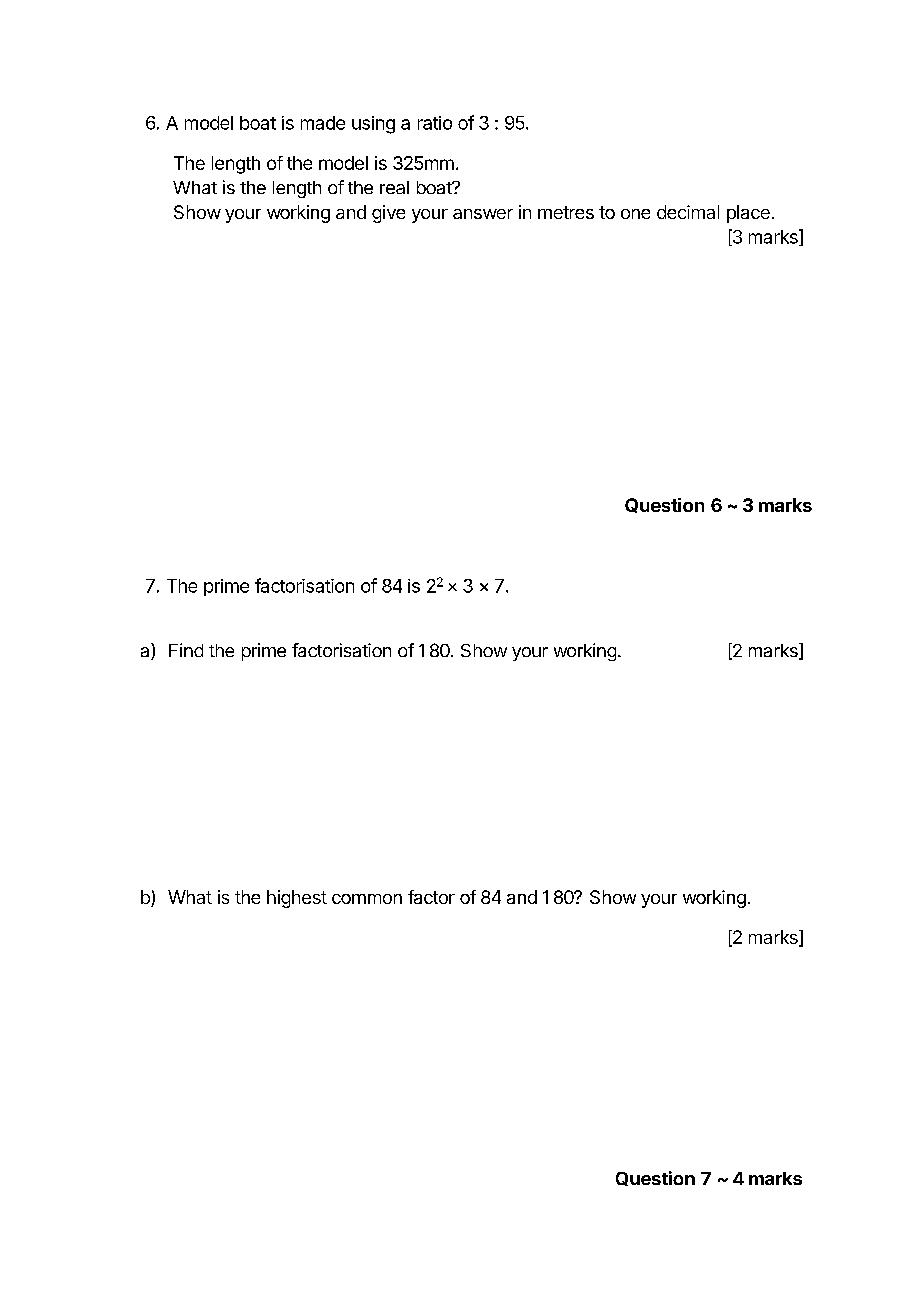 The height and width of the image is (1308, 924). What do you see at coordinates (388, 214) in the image?
I see `give` at bounding box center [388, 214].
